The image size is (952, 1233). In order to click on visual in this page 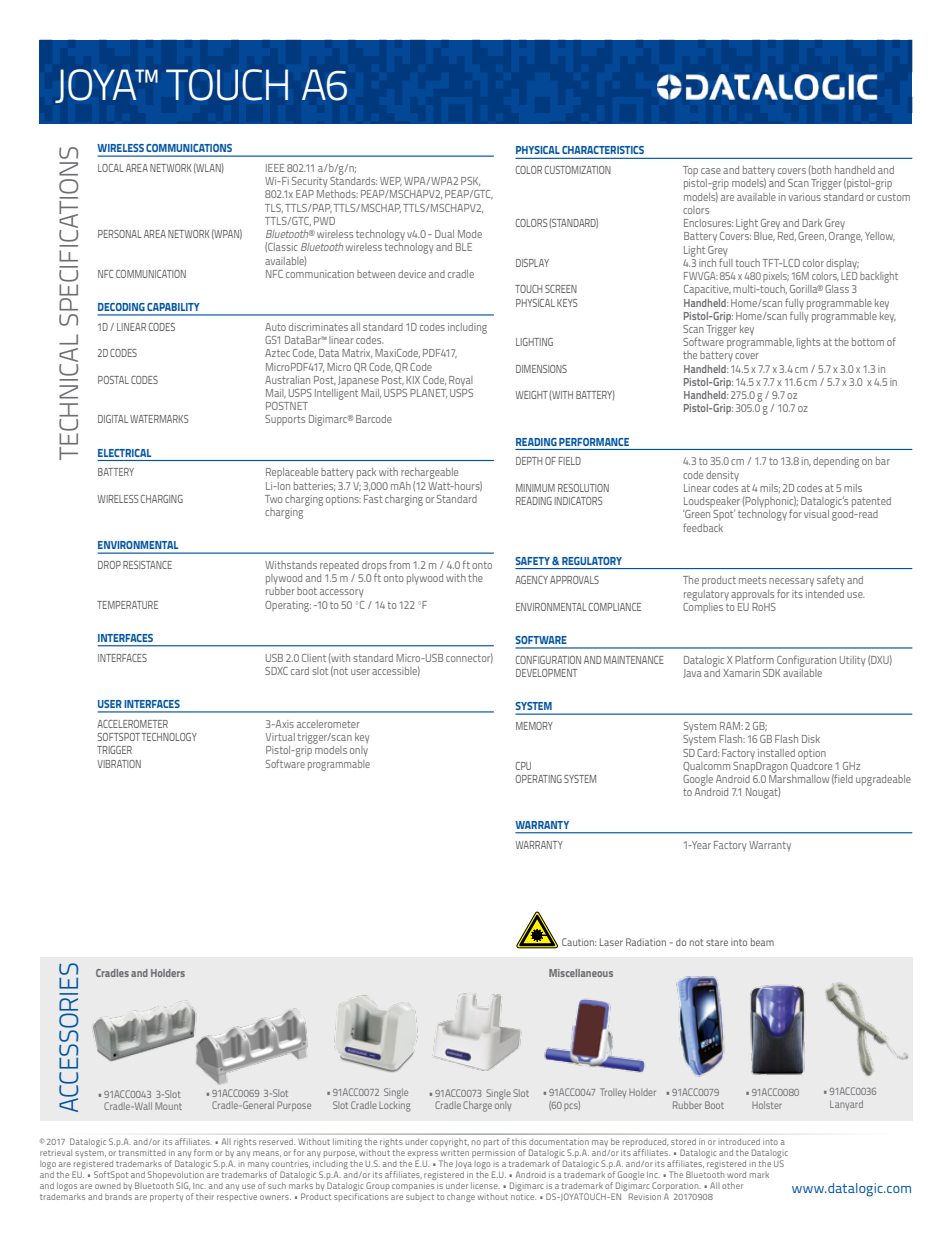, I will do `click(816, 514)`.
